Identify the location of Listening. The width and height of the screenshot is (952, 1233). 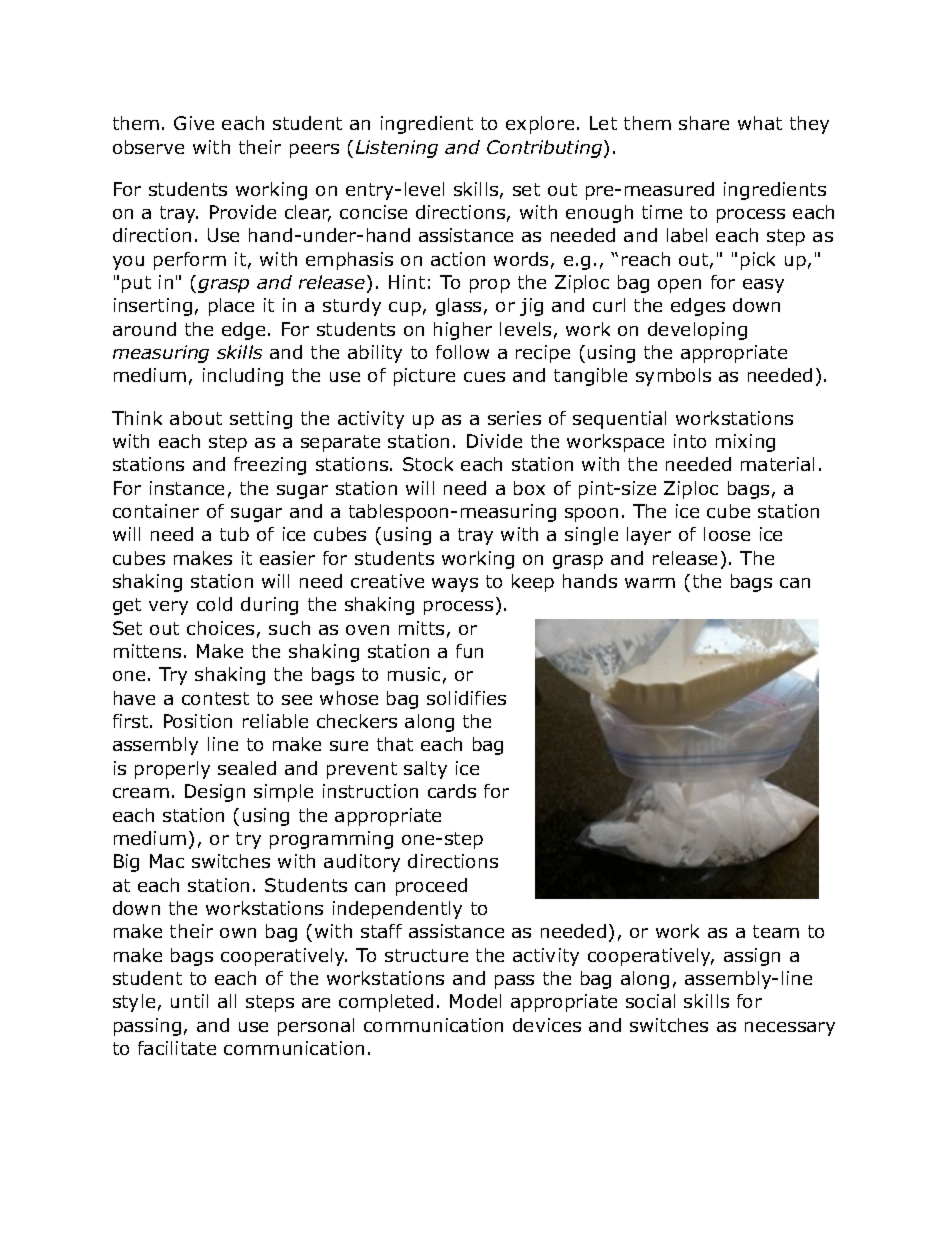
(397, 149).
